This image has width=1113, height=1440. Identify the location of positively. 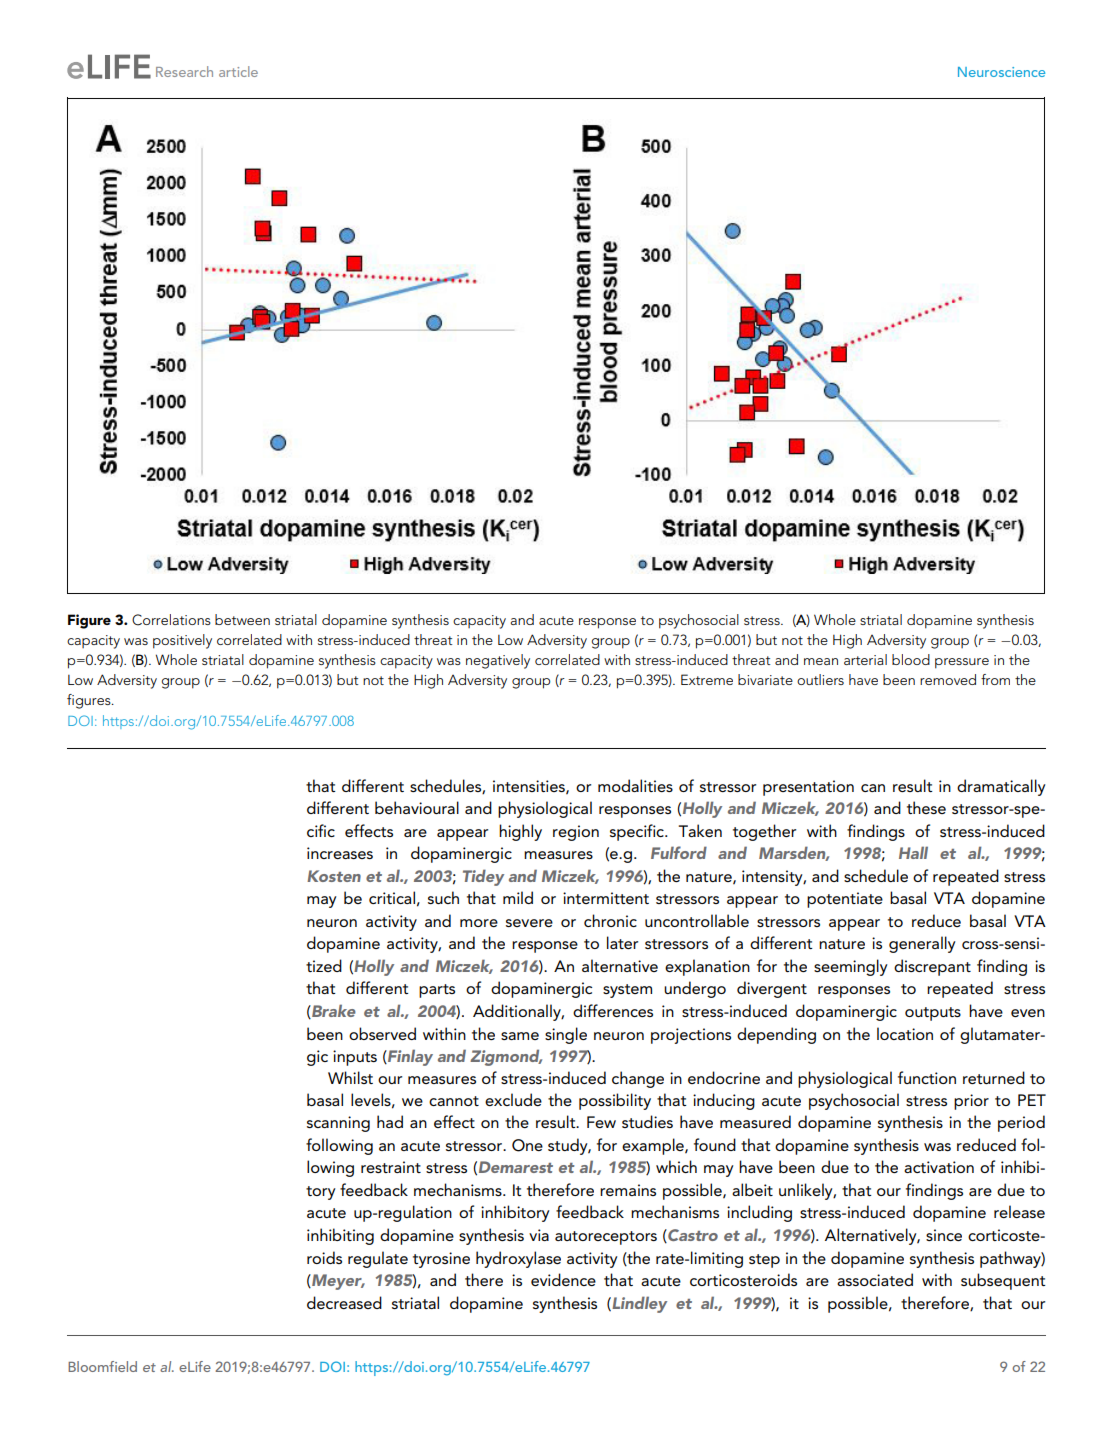
(182, 641).
